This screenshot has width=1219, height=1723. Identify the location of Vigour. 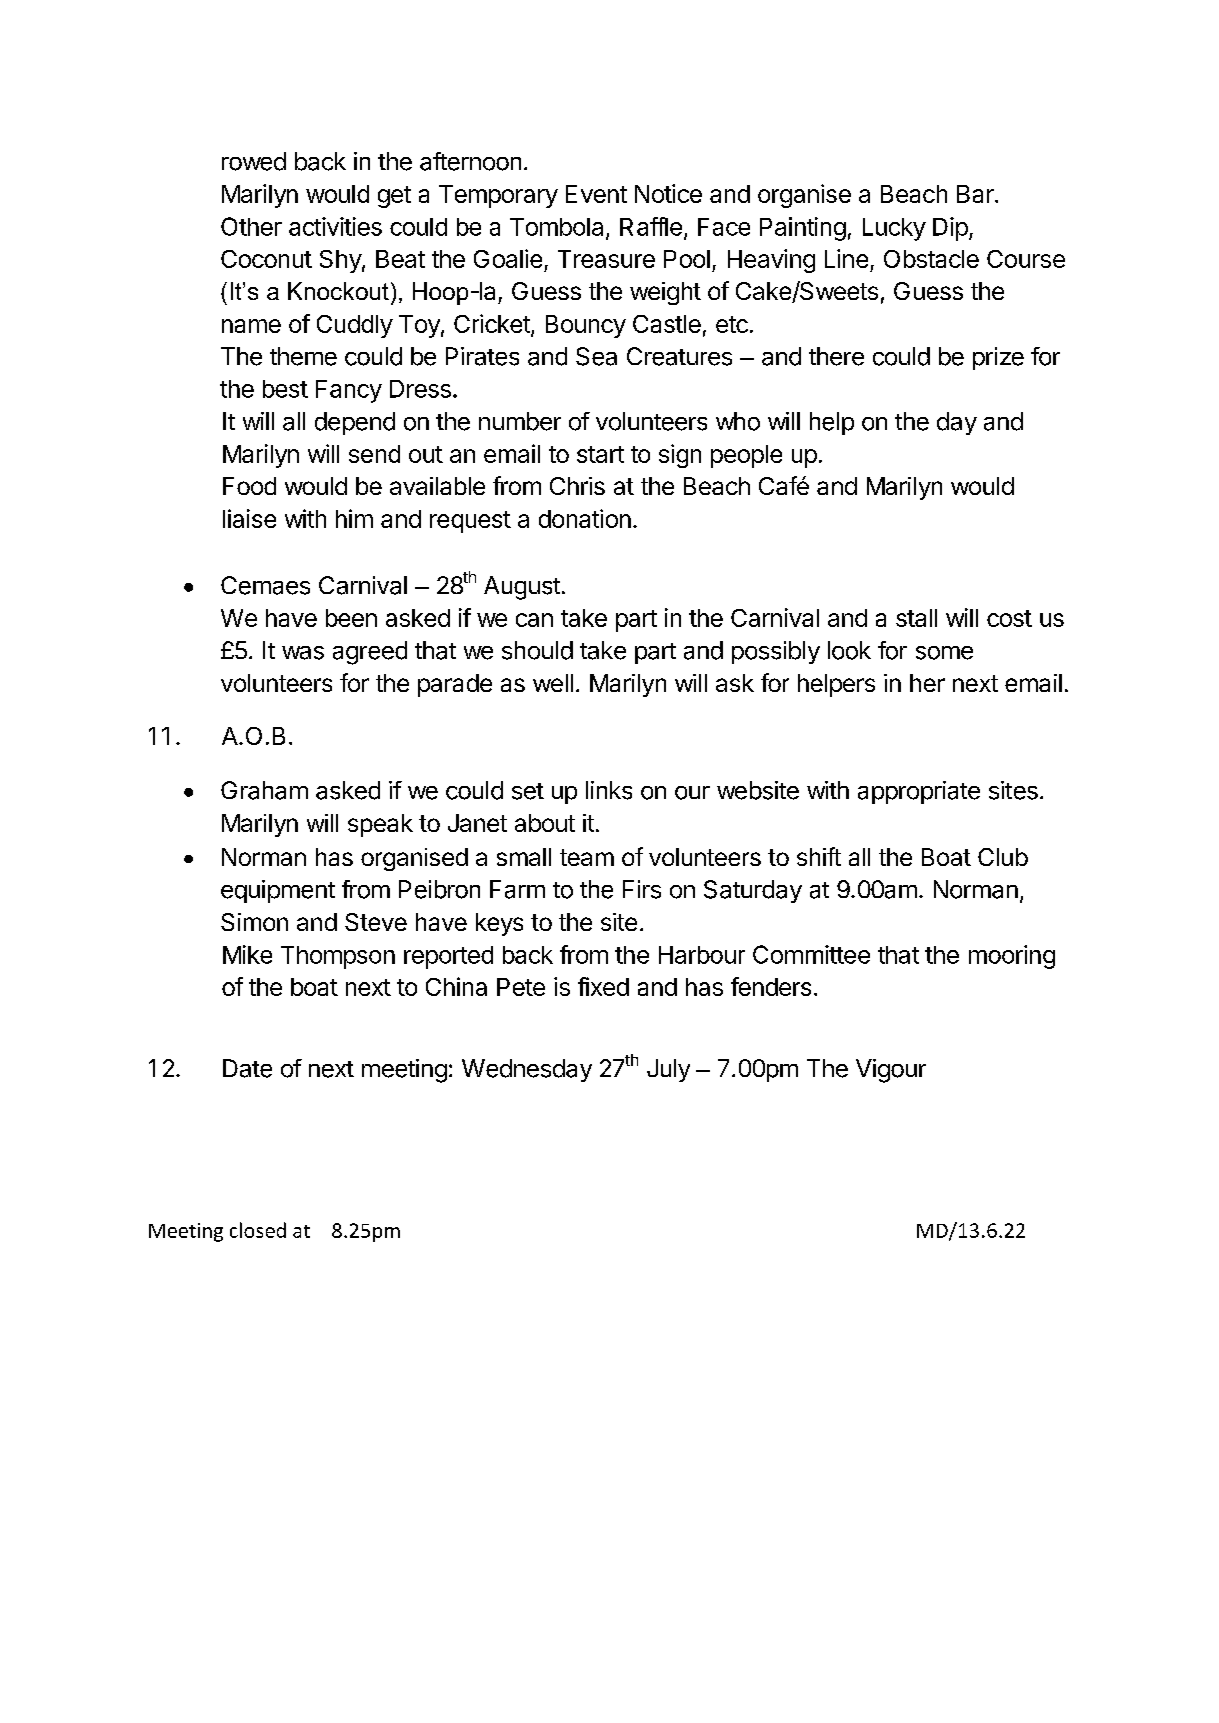
(891, 1071).
